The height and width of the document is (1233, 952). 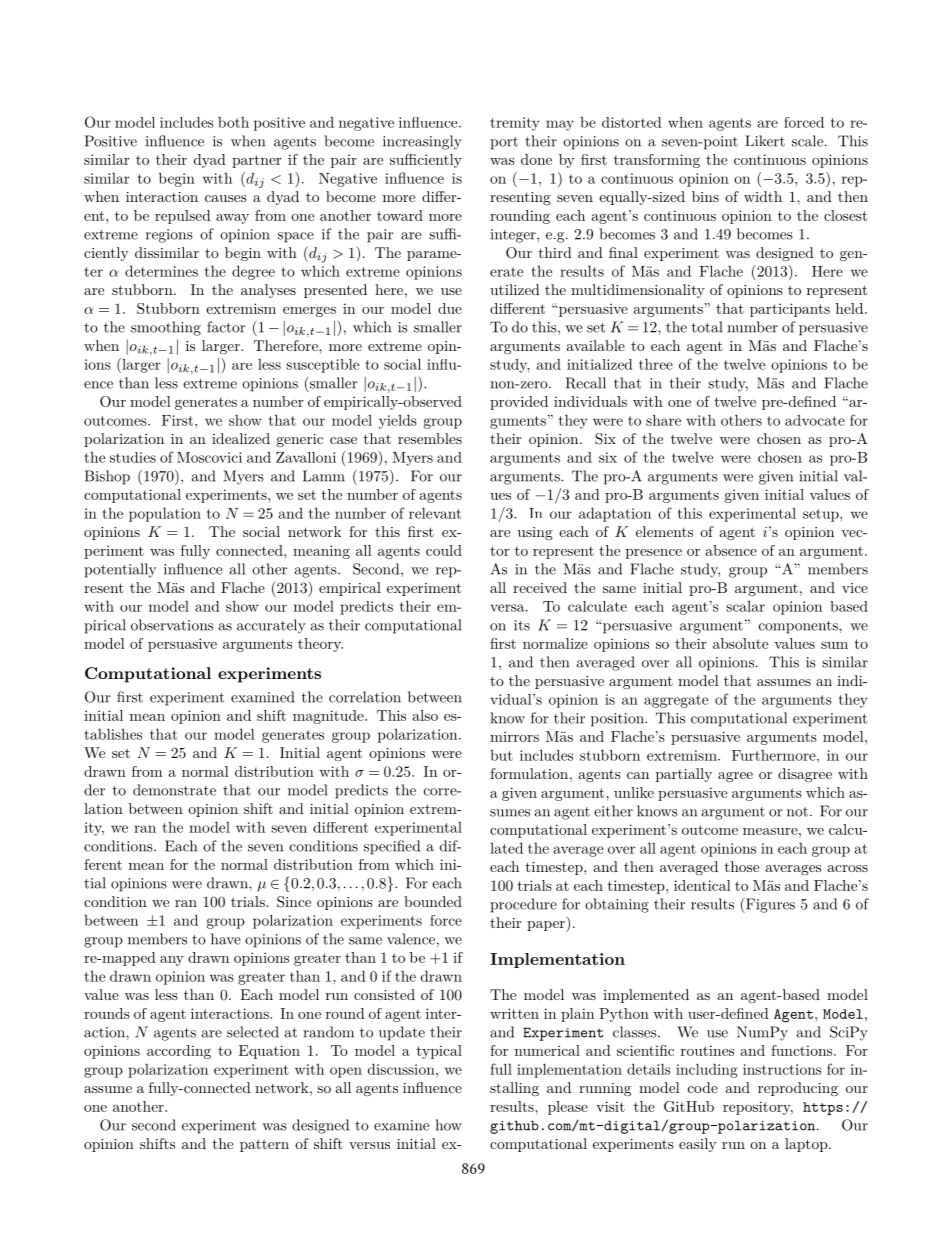 What do you see at coordinates (740, 643) in the document?
I see `absolute` at bounding box center [740, 643].
